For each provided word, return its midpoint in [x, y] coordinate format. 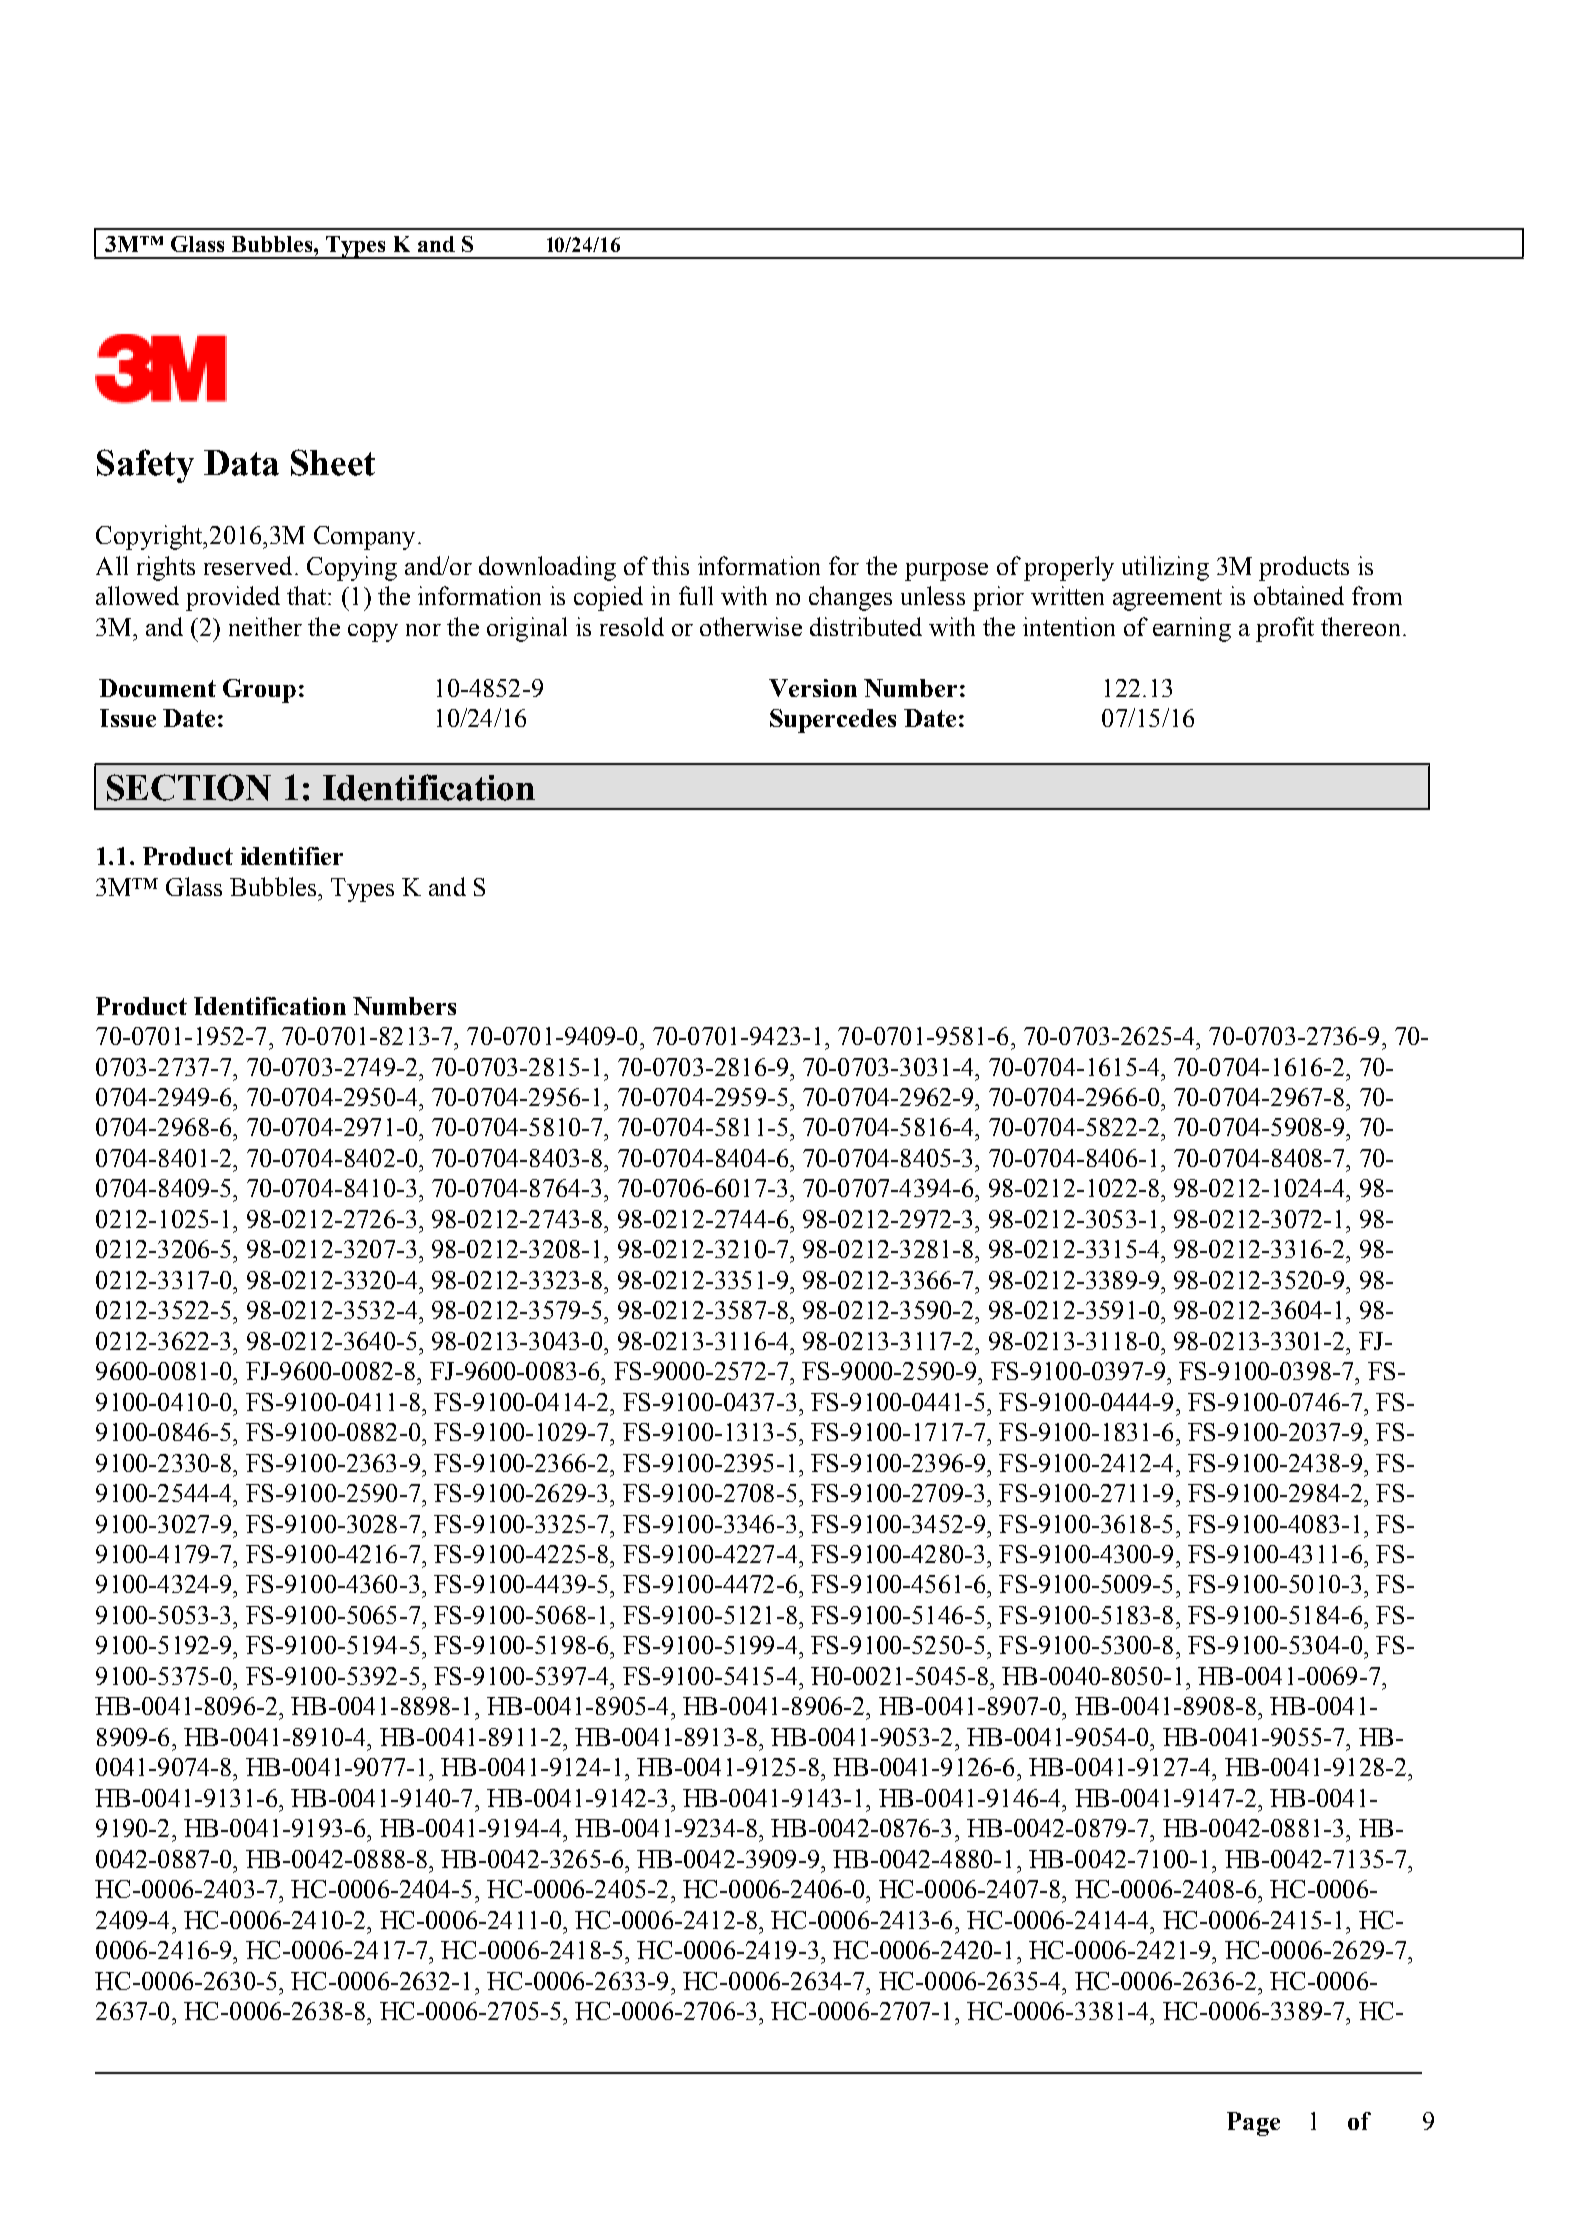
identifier [292, 856]
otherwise [751, 626]
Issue [128, 718]
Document [157, 688]
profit [1285, 629]
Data [241, 463]
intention [1069, 626]
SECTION [189, 787]
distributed [866, 626]
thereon [1360, 626]
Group [259, 691]
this [670, 565]
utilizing [1165, 568]
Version [813, 688]
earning [1192, 629]
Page [1253, 2124]
